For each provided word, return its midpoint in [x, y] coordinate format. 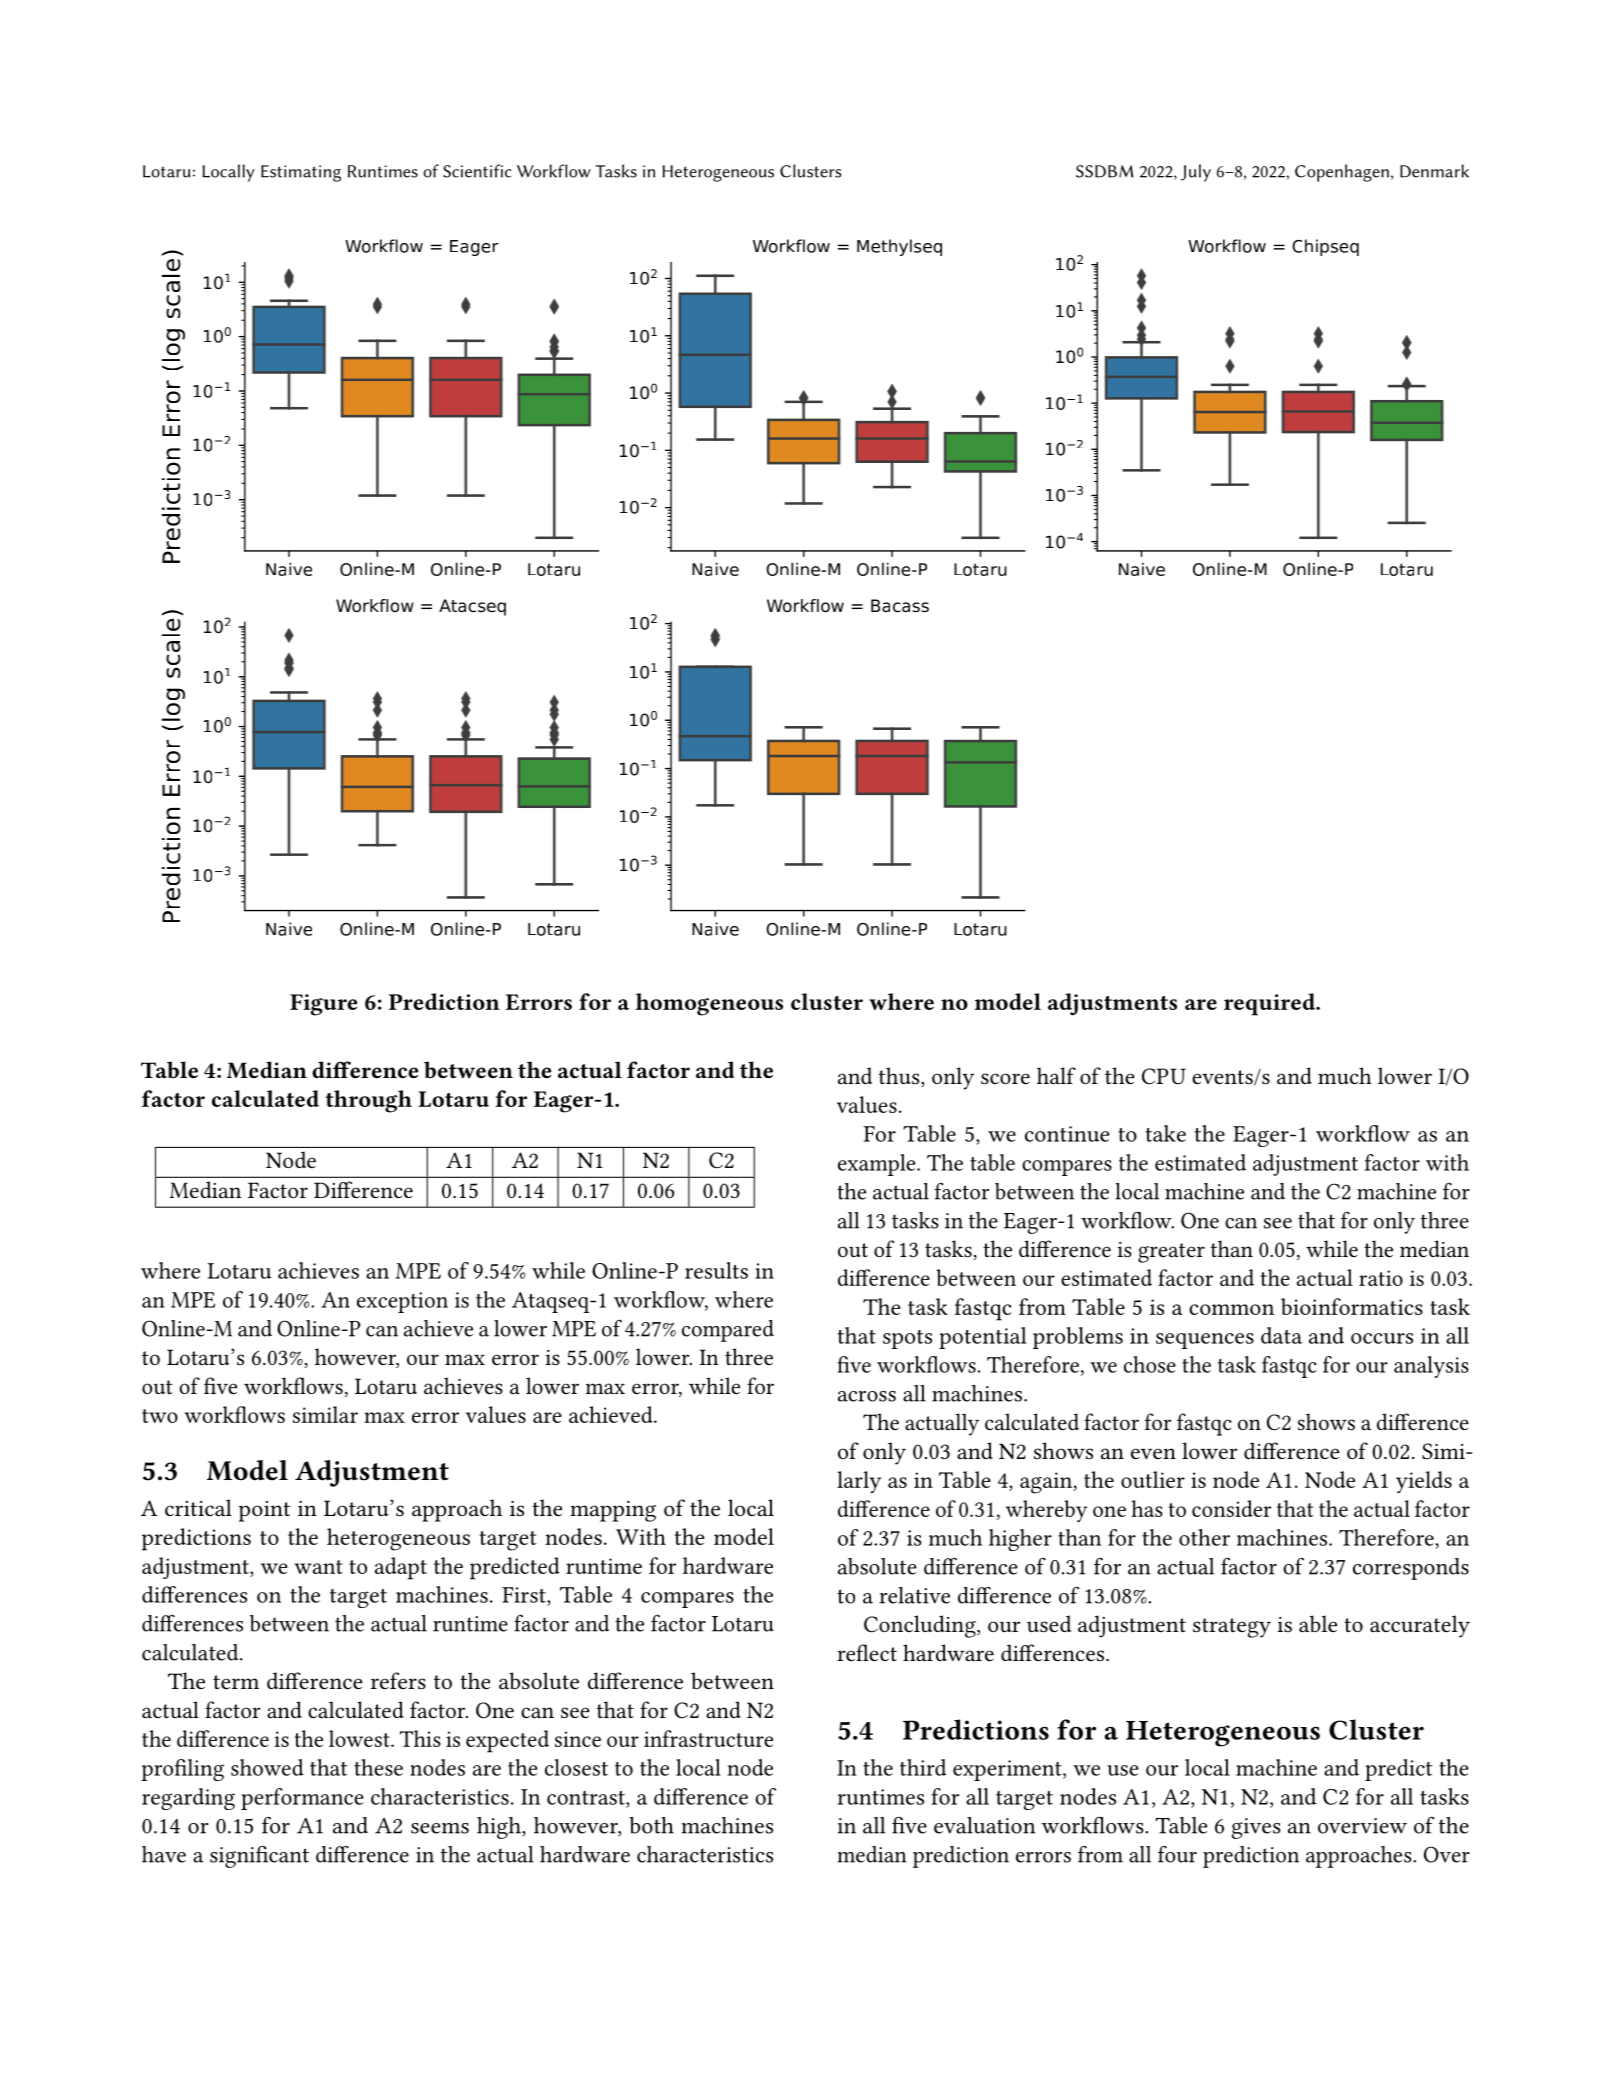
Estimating [301, 173]
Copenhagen [1342, 173]
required [1270, 1004]
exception [402, 1302]
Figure [323, 1005]
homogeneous [709, 1004]
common [1231, 1309]
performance [302, 1799]
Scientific [477, 171]
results [716, 1270]
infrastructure [708, 1738]
